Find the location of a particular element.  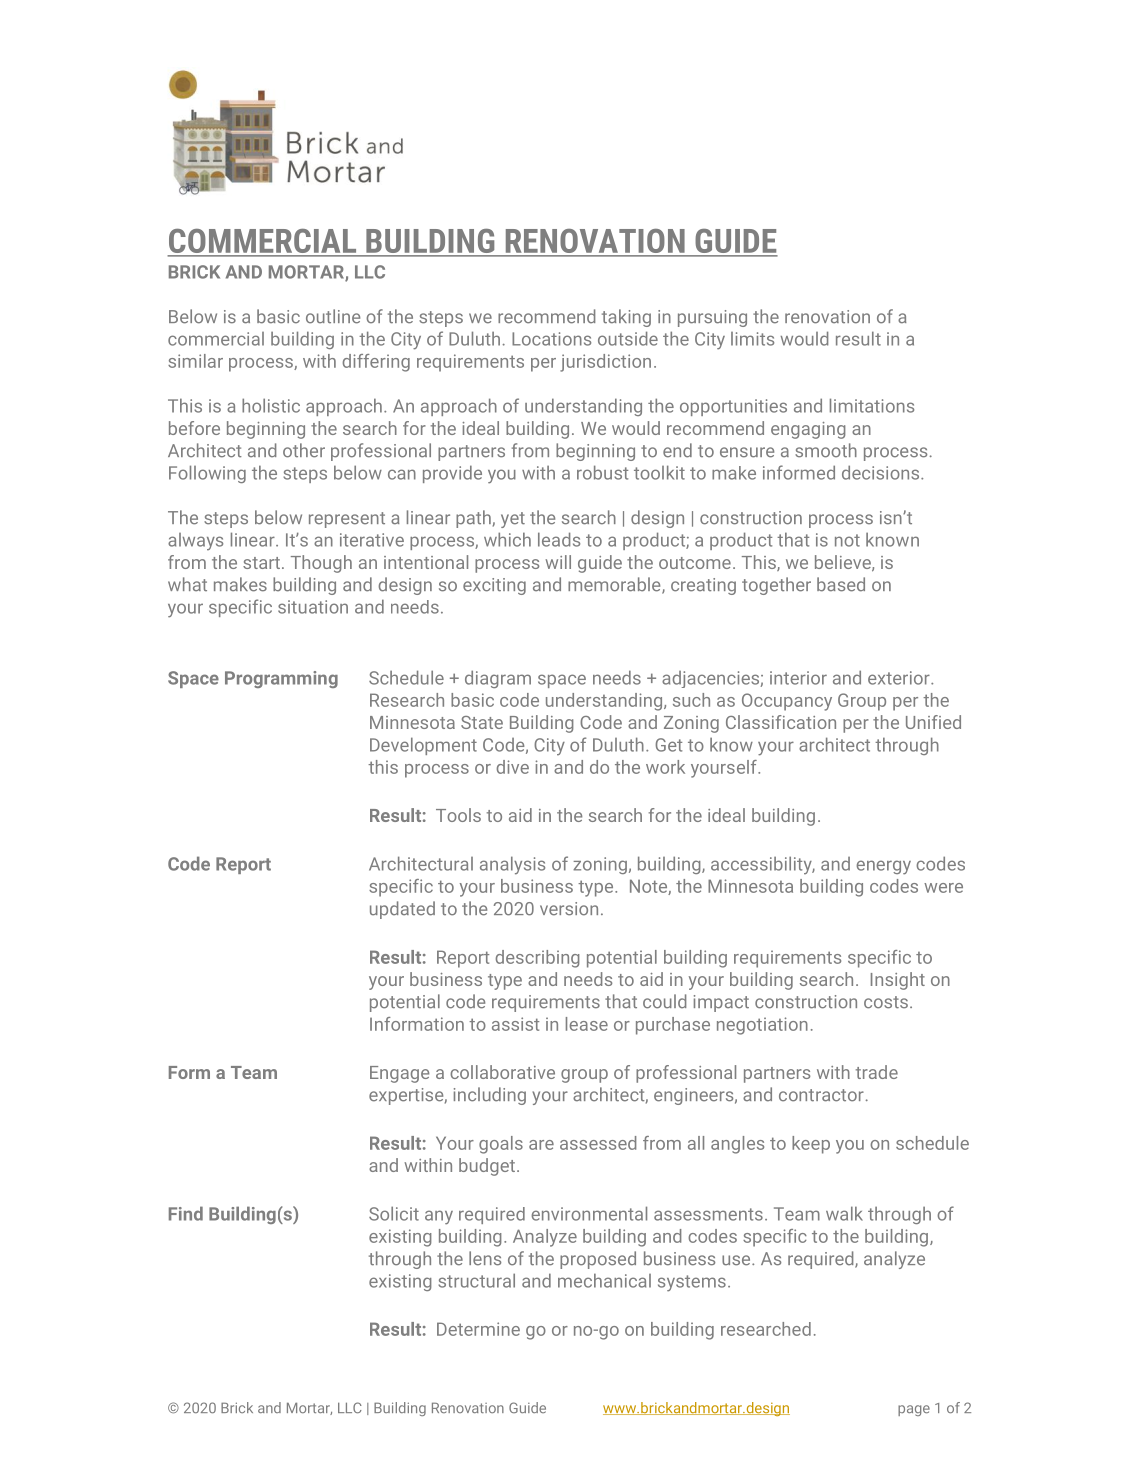

exterior is located at coordinates (900, 678).
